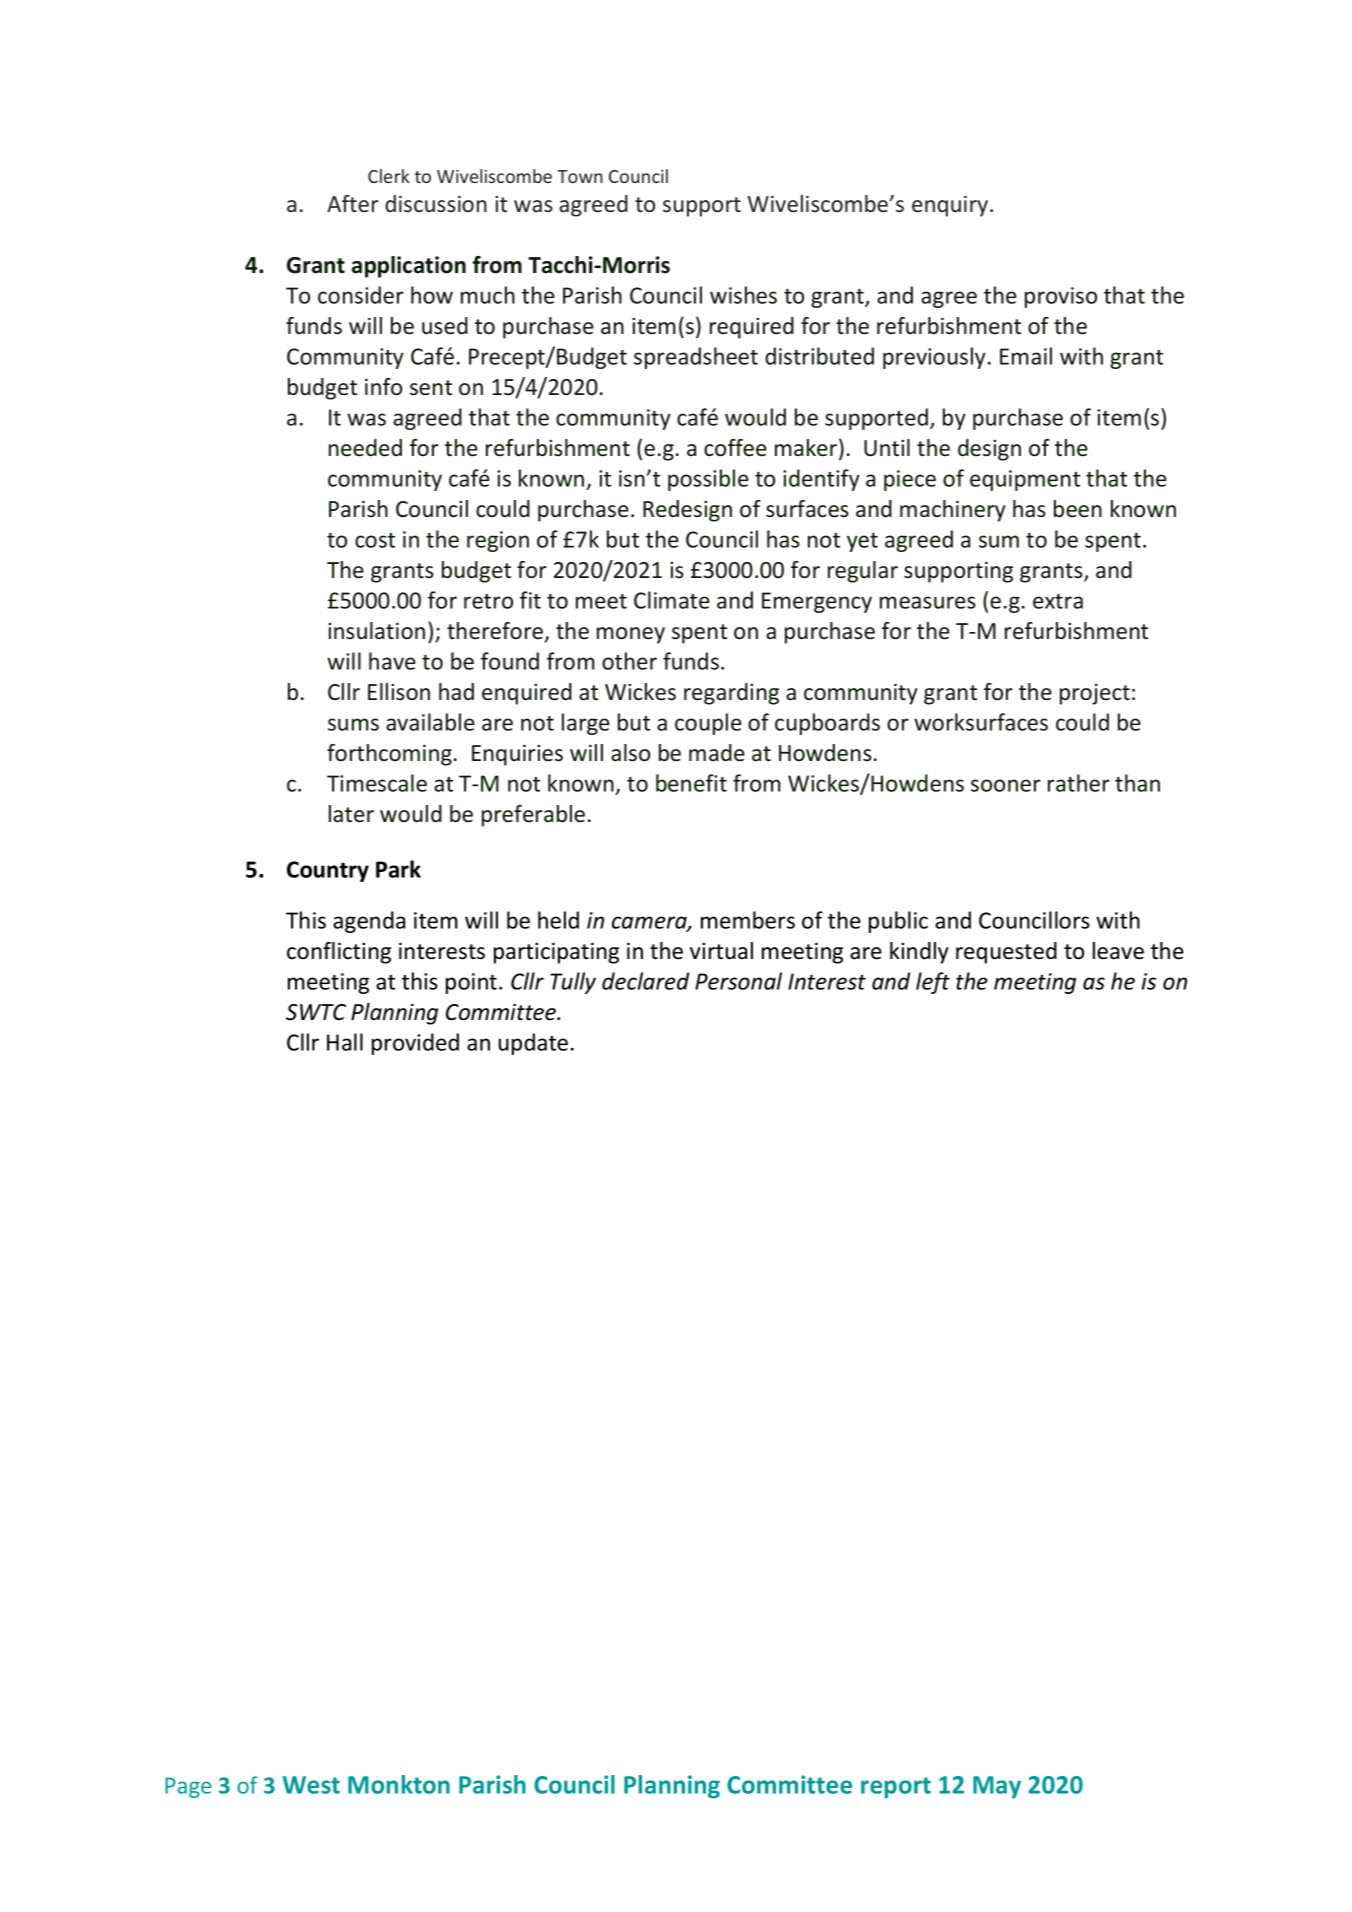 The width and height of the screenshot is (1352, 1912). What do you see at coordinates (353, 203) in the screenshot?
I see `After` at bounding box center [353, 203].
